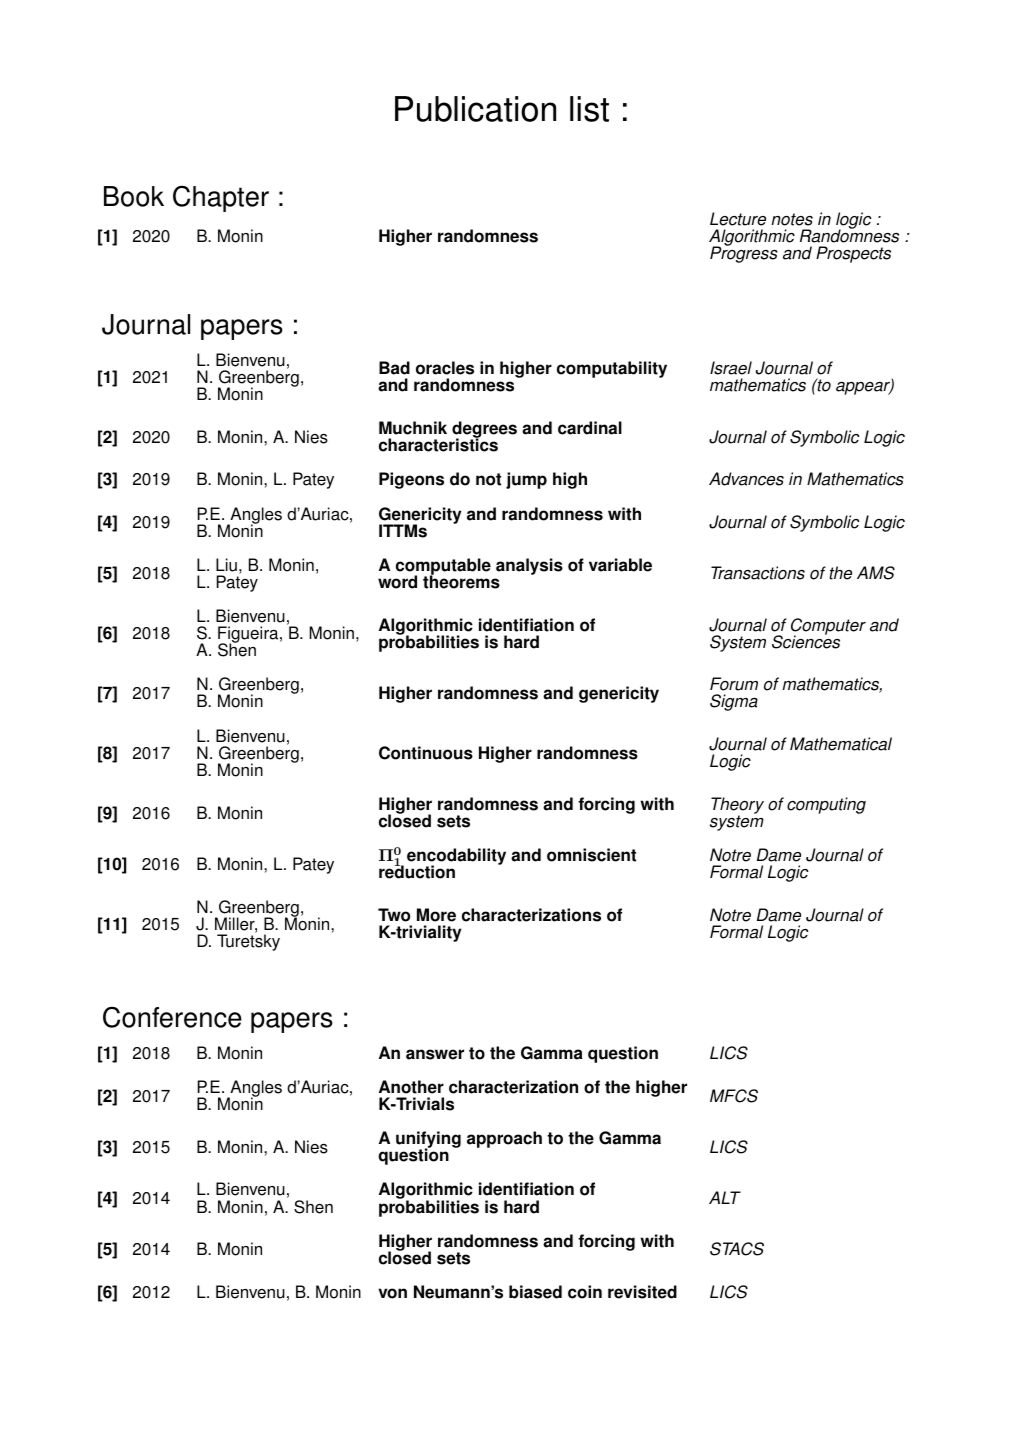  Describe the element at coordinates (475, 109) in the screenshot. I see `Publication` at that location.
